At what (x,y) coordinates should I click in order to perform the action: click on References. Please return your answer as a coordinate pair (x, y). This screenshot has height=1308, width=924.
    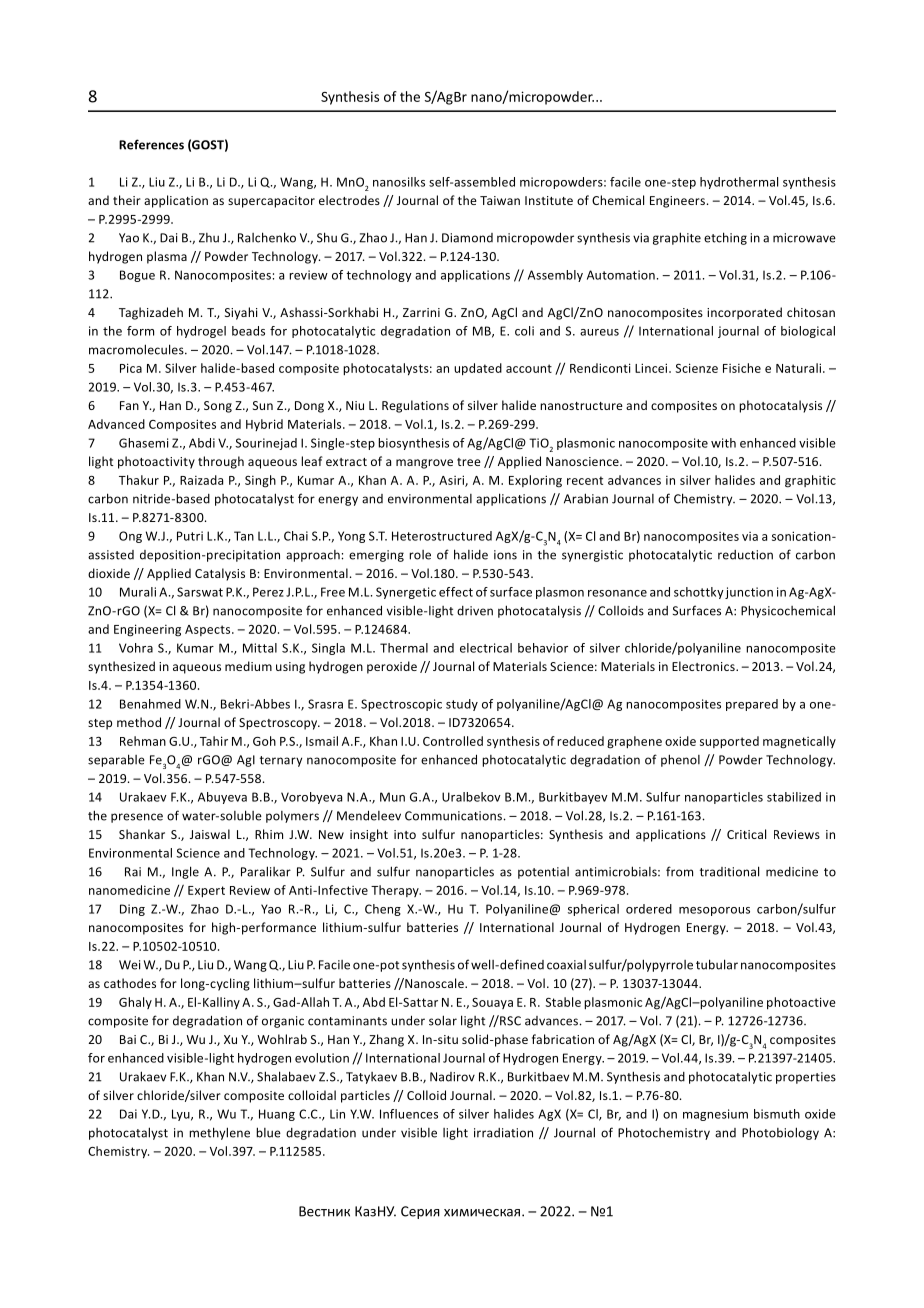
    Looking at the image, I should click on (151, 144).
